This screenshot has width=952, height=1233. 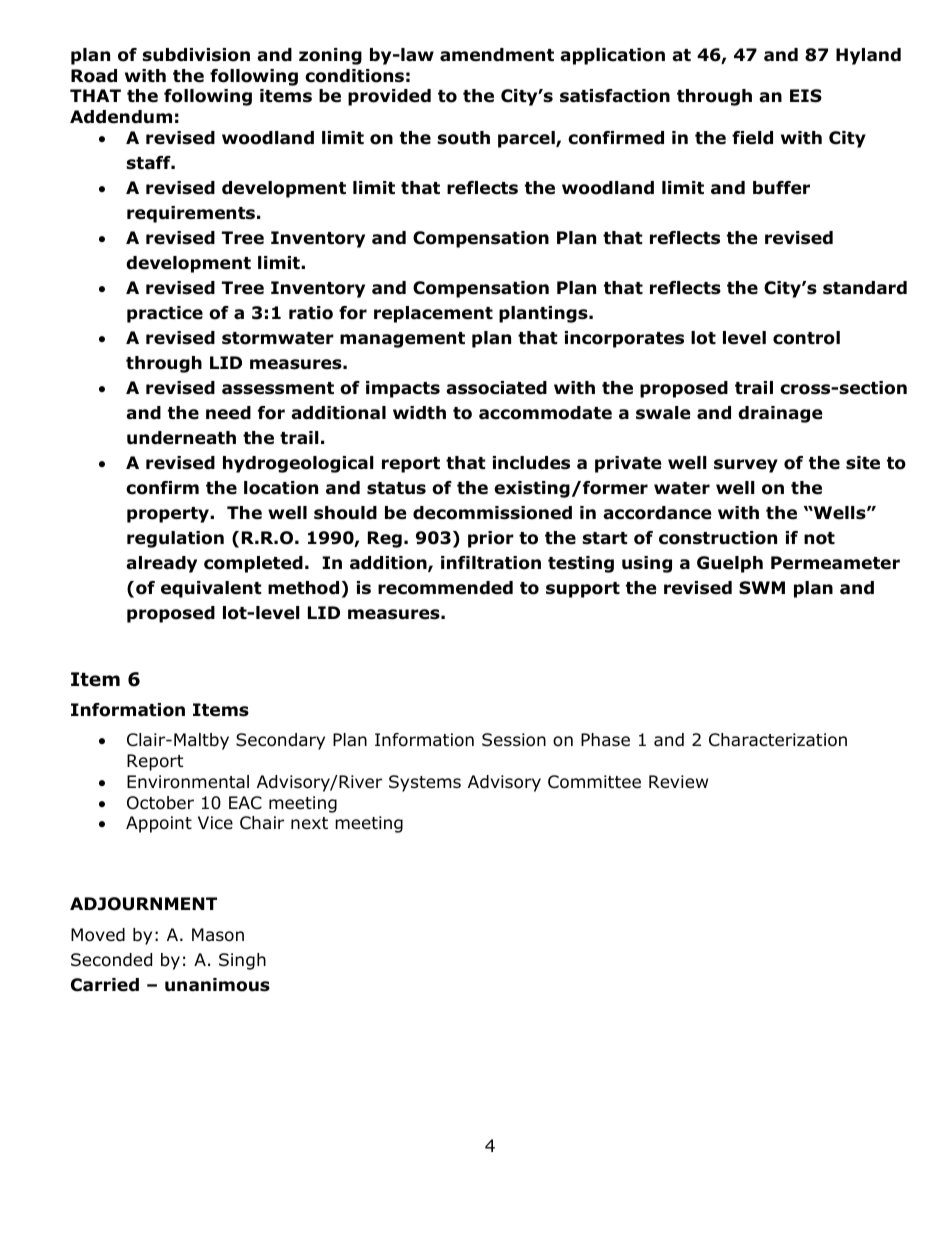 I want to click on subdivision, so click(x=196, y=55).
